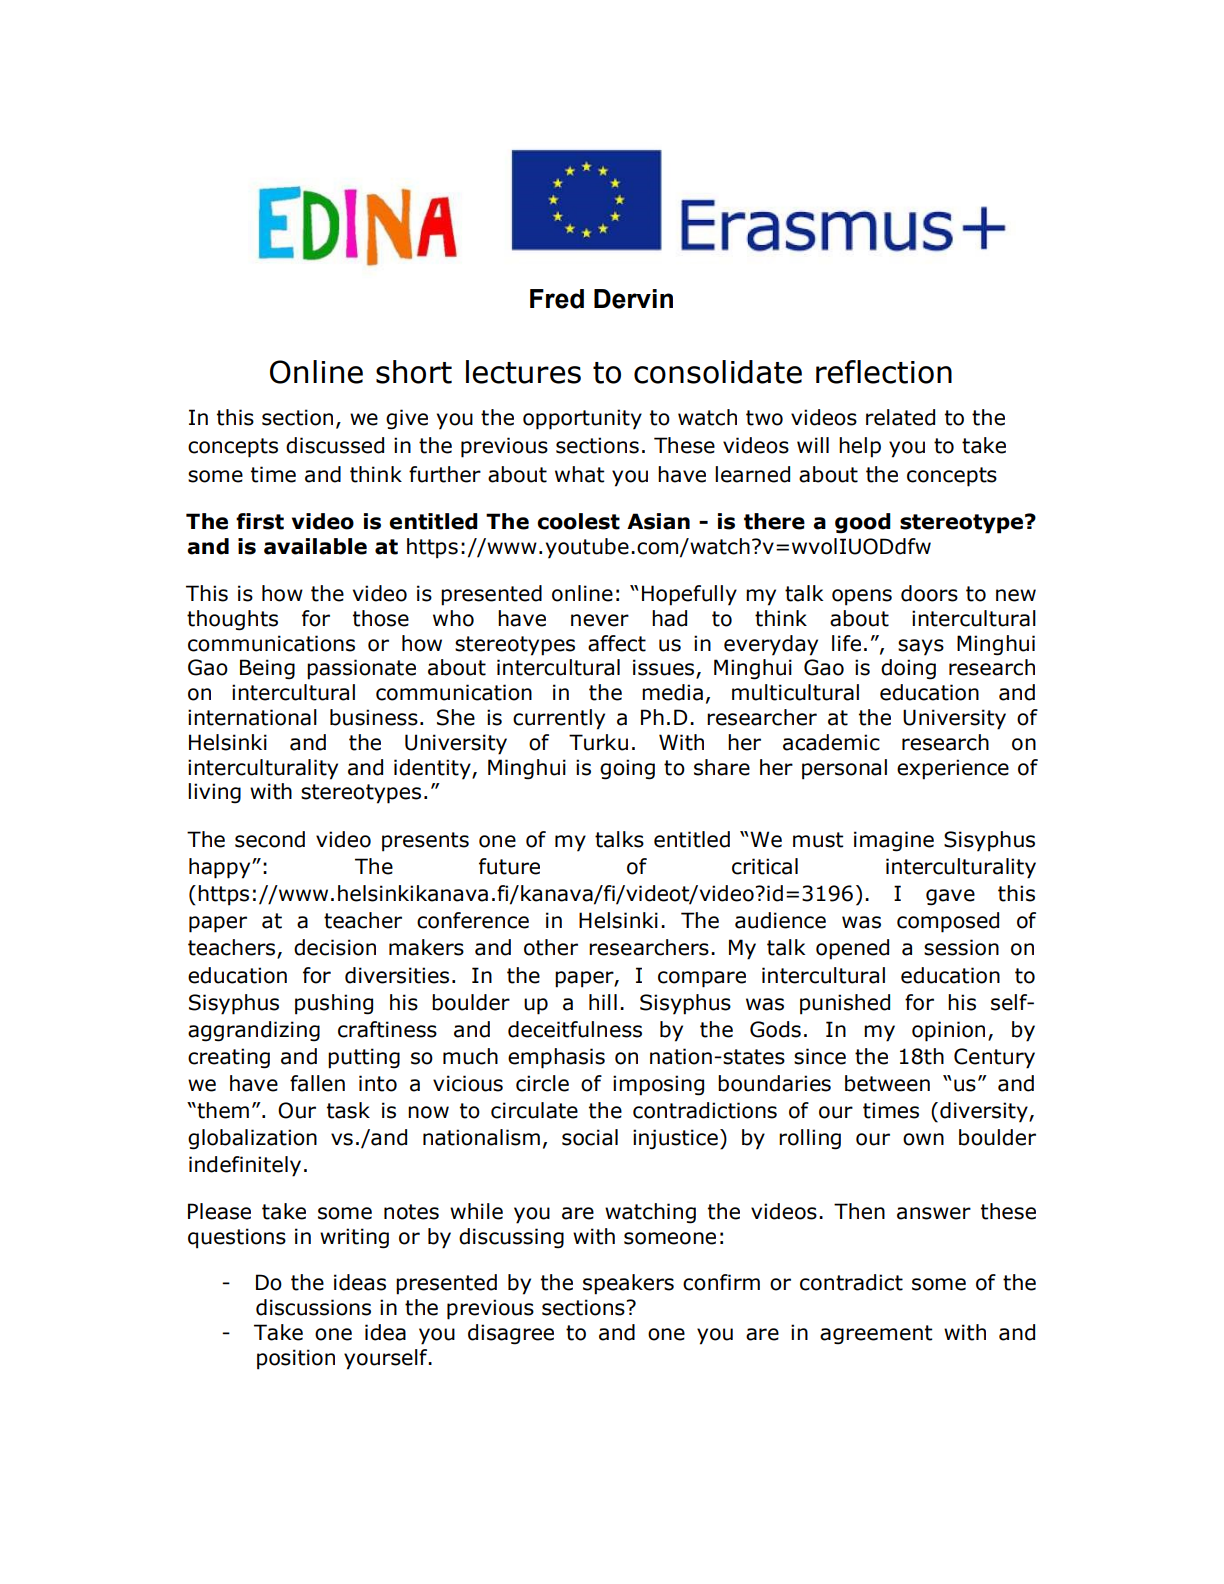  Describe the element at coordinates (884, 372) in the screenshot. I see `reflection` at that location.
